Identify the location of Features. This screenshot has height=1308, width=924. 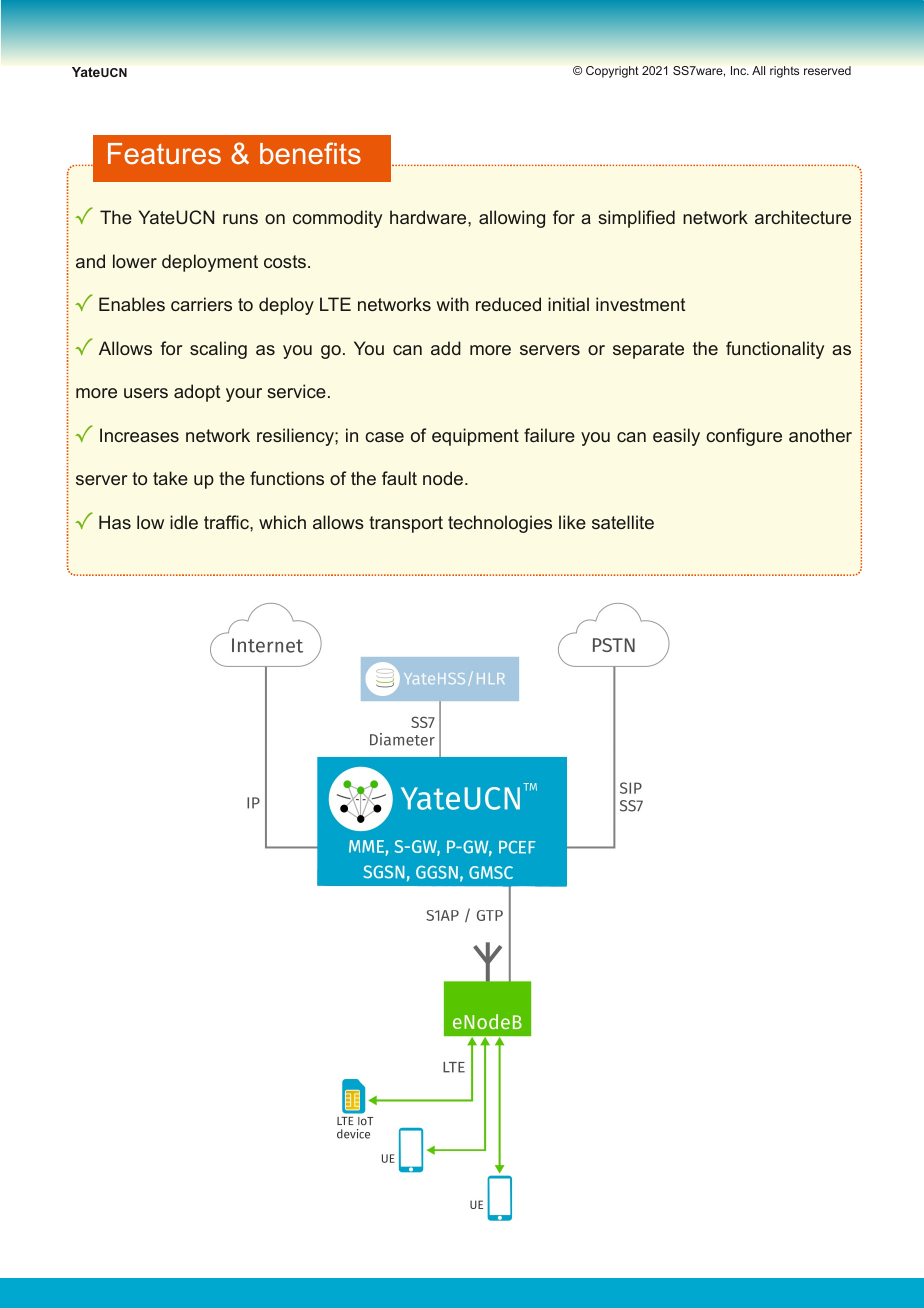
(164, 154).
